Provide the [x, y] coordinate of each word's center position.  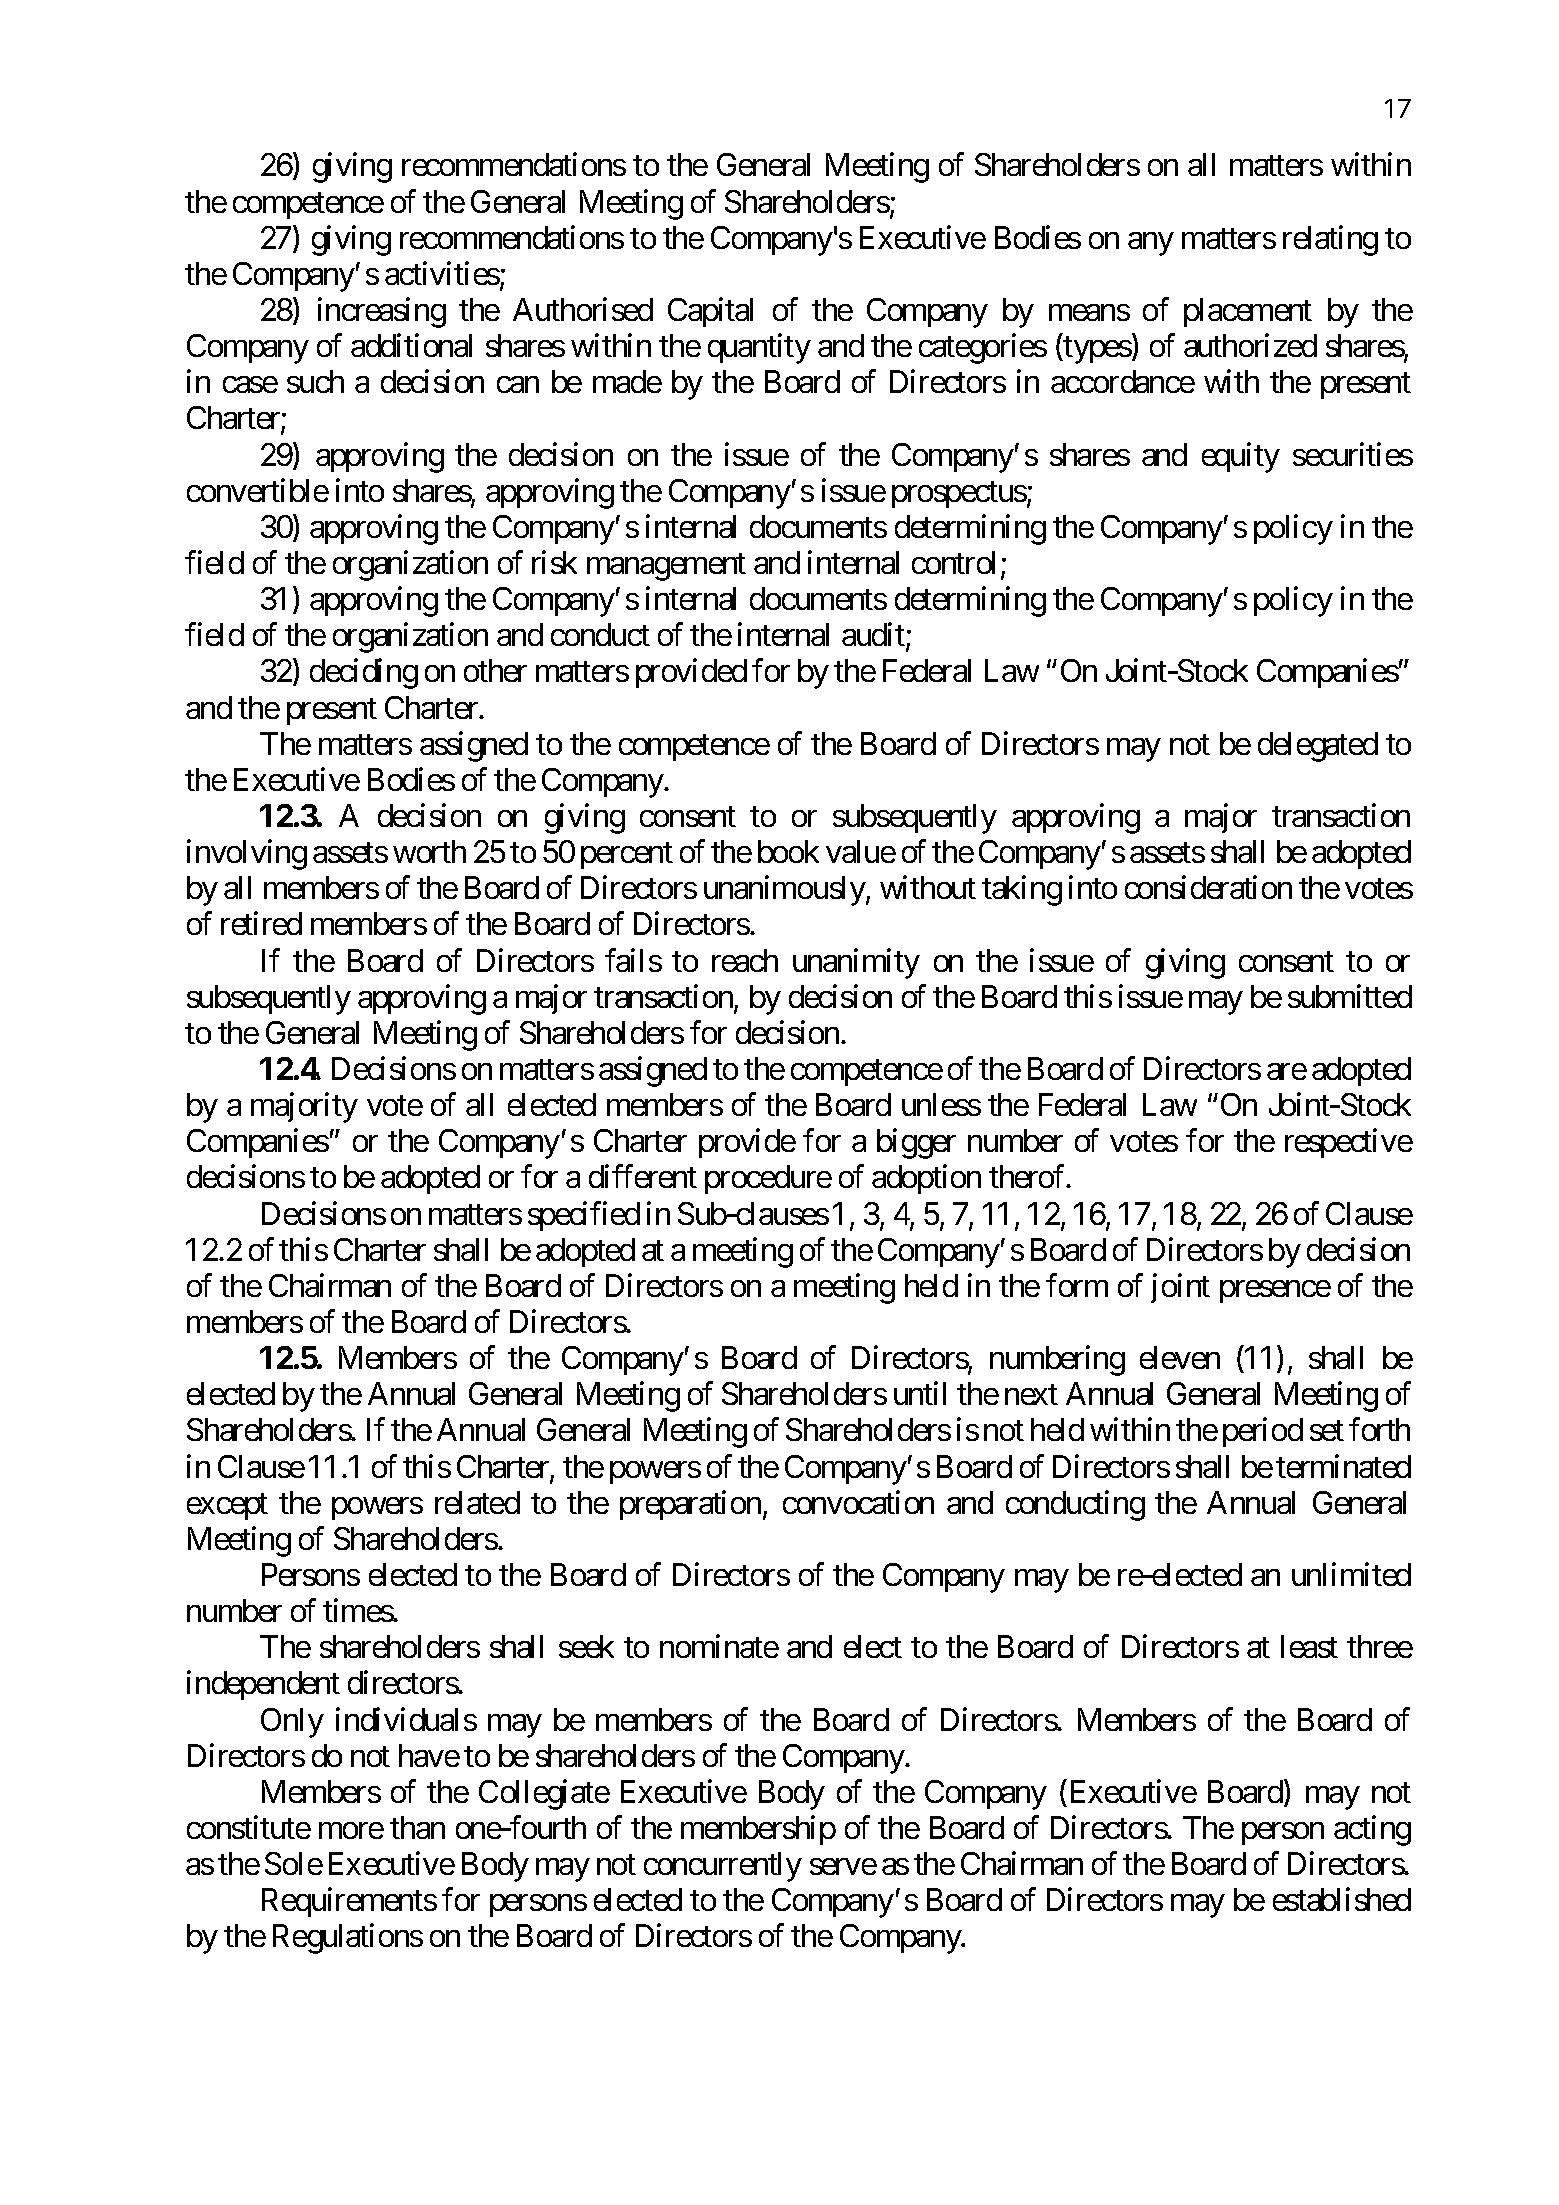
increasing [382, 313]
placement [1248, 312]
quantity [759, 349]
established [1342, 1899]
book [788, 851]
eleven [1180, 1357]
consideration [1208, 887]
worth [429, 851]
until [920, 1393]
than [417, 1827]
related [477, 1502]
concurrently [723, 1867]
